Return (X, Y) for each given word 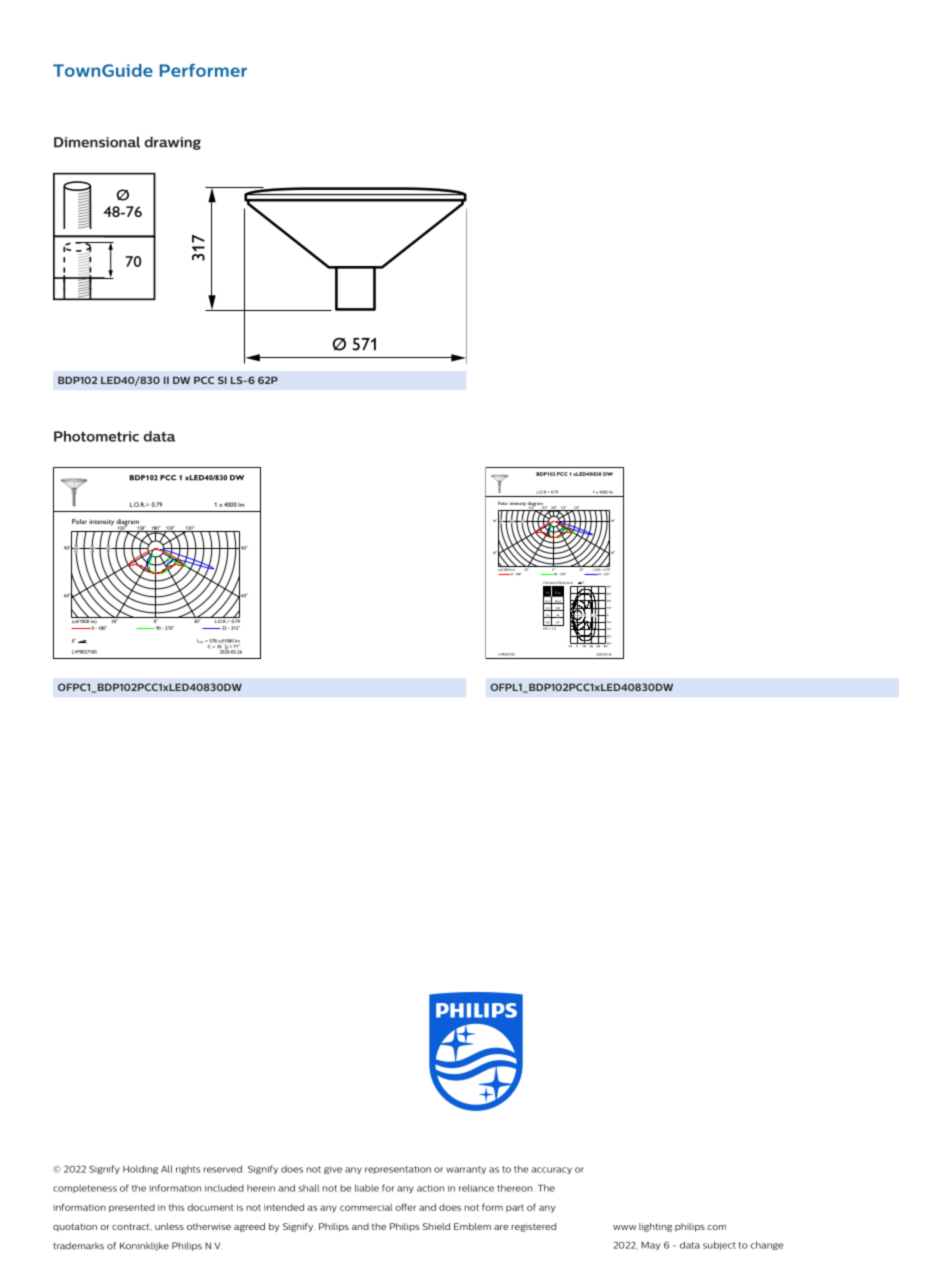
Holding (140, 1169)
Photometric (96, 436)
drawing (172, 143)
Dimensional (97, 142)
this (177, 1207)
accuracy (551, 1170)
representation (398, 1170)
